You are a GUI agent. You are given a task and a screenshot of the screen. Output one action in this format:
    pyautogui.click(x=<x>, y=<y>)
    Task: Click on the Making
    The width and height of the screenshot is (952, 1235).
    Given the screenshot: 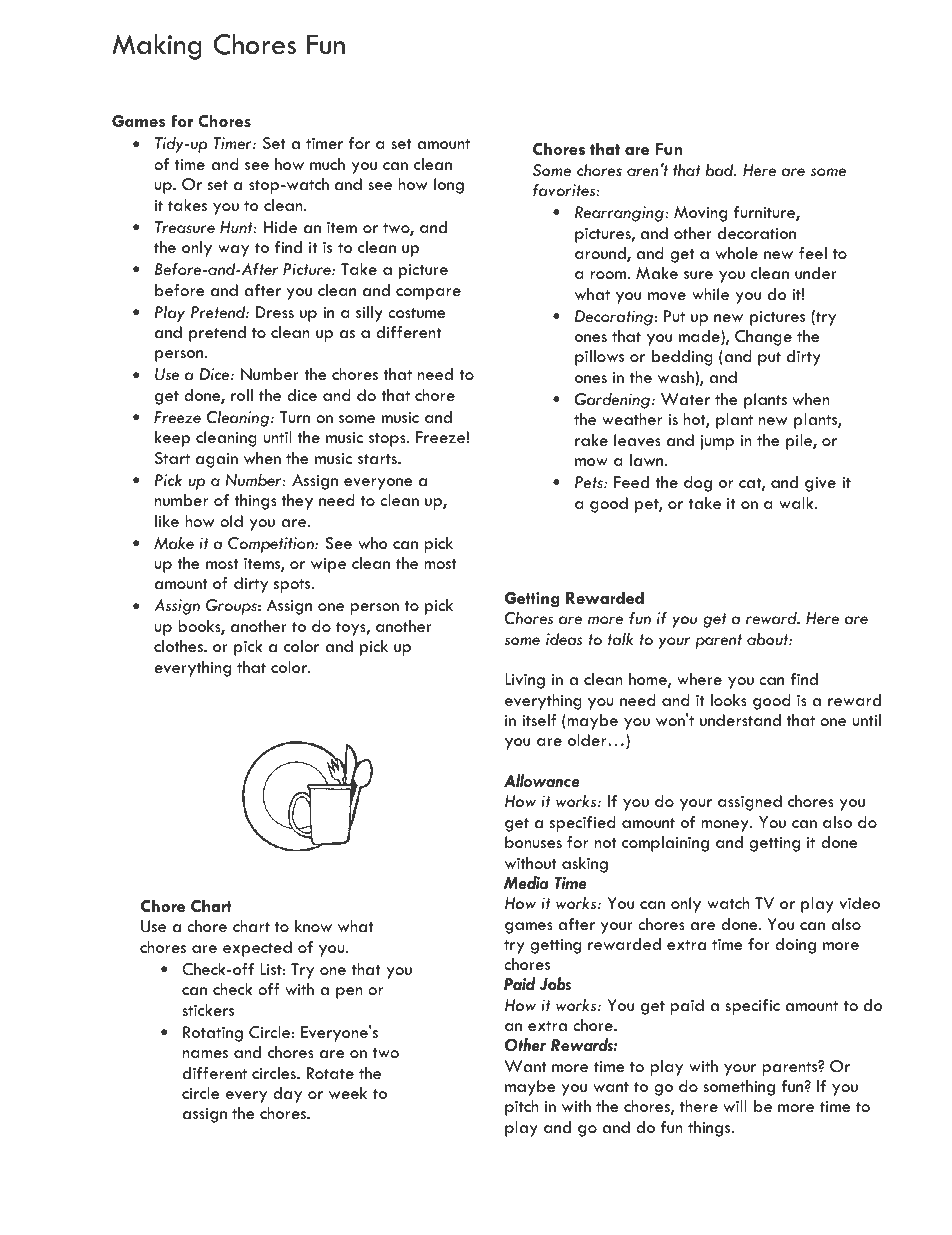 What is the action you would take?
    pyautogui.click(x=157, y=47)
